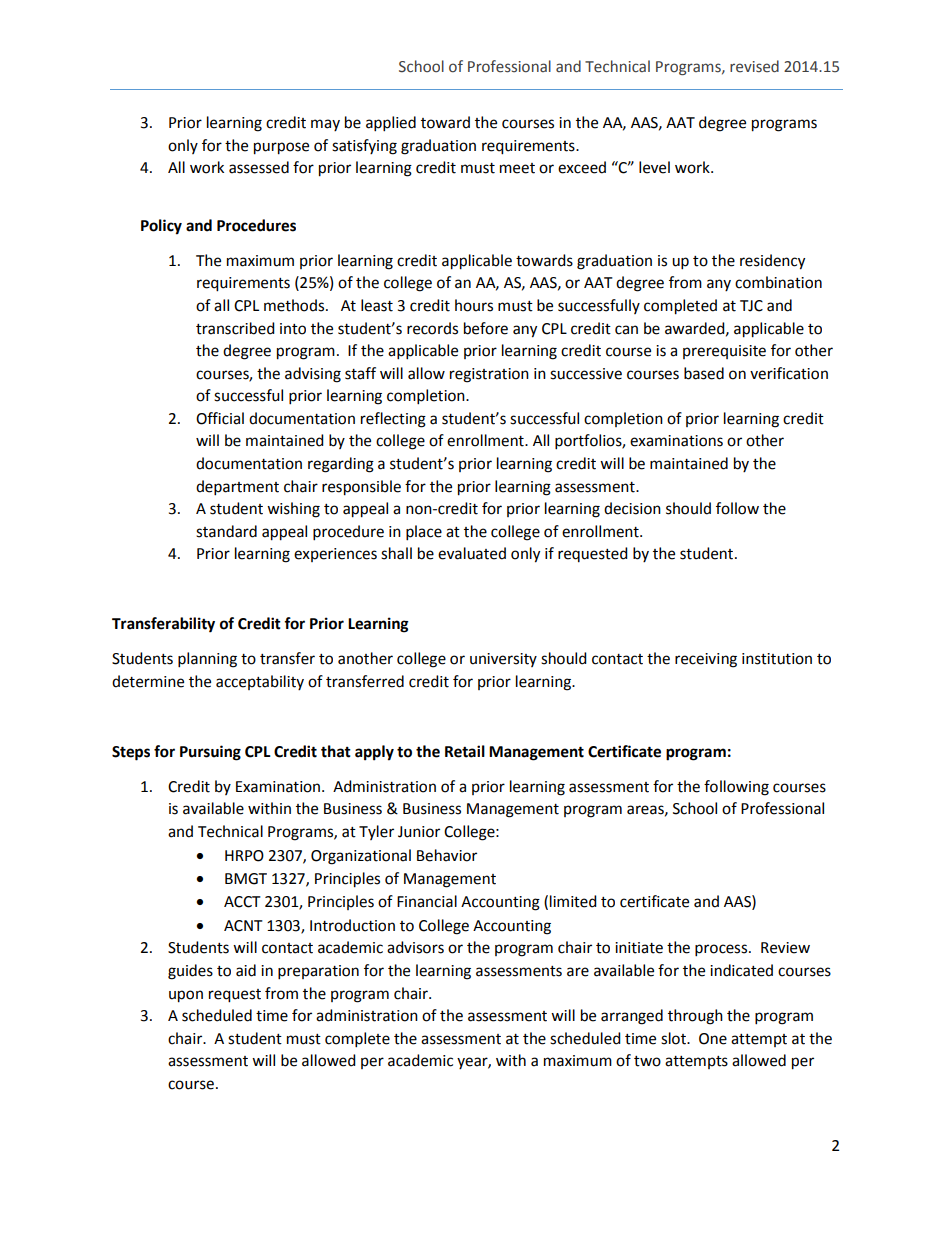 This image has width=952, height=1233. I want to click on department, so click(237, 488).
